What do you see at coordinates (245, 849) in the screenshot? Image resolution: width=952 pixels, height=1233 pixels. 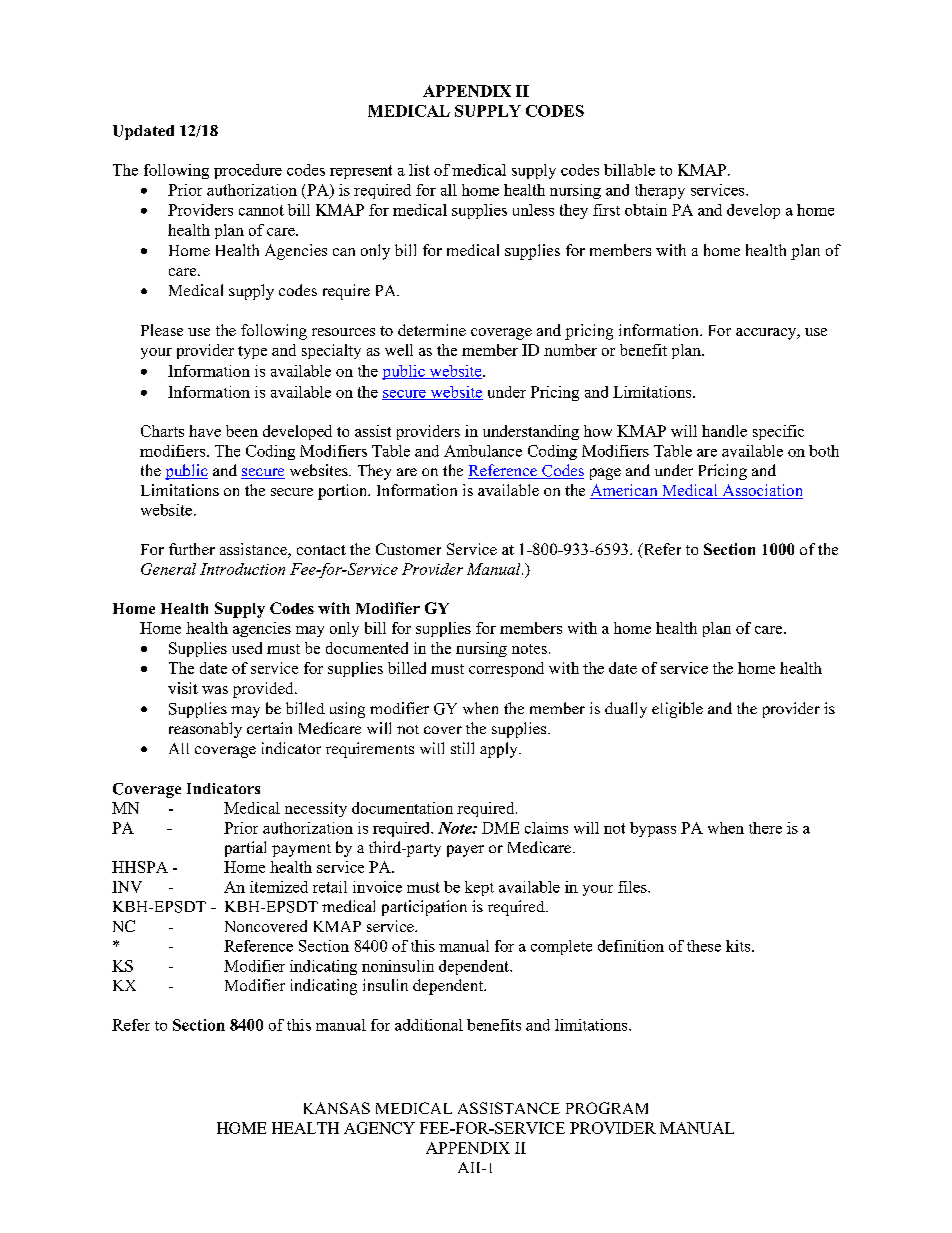 I see `partial` at bounding box center [245, 849].
